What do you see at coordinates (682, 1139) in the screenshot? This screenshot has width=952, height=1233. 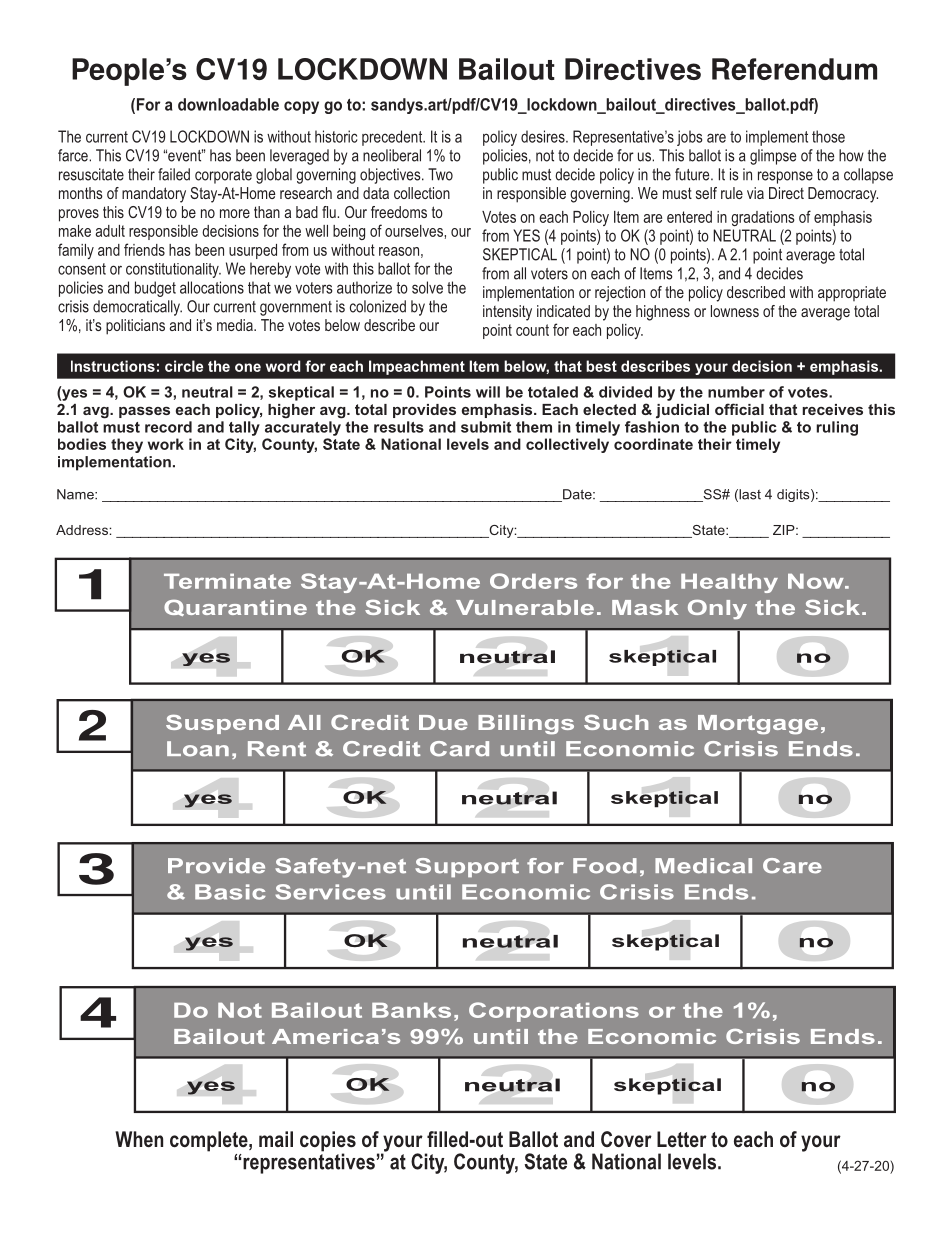 I see `Letter` at bounding box center [682, 1139].
